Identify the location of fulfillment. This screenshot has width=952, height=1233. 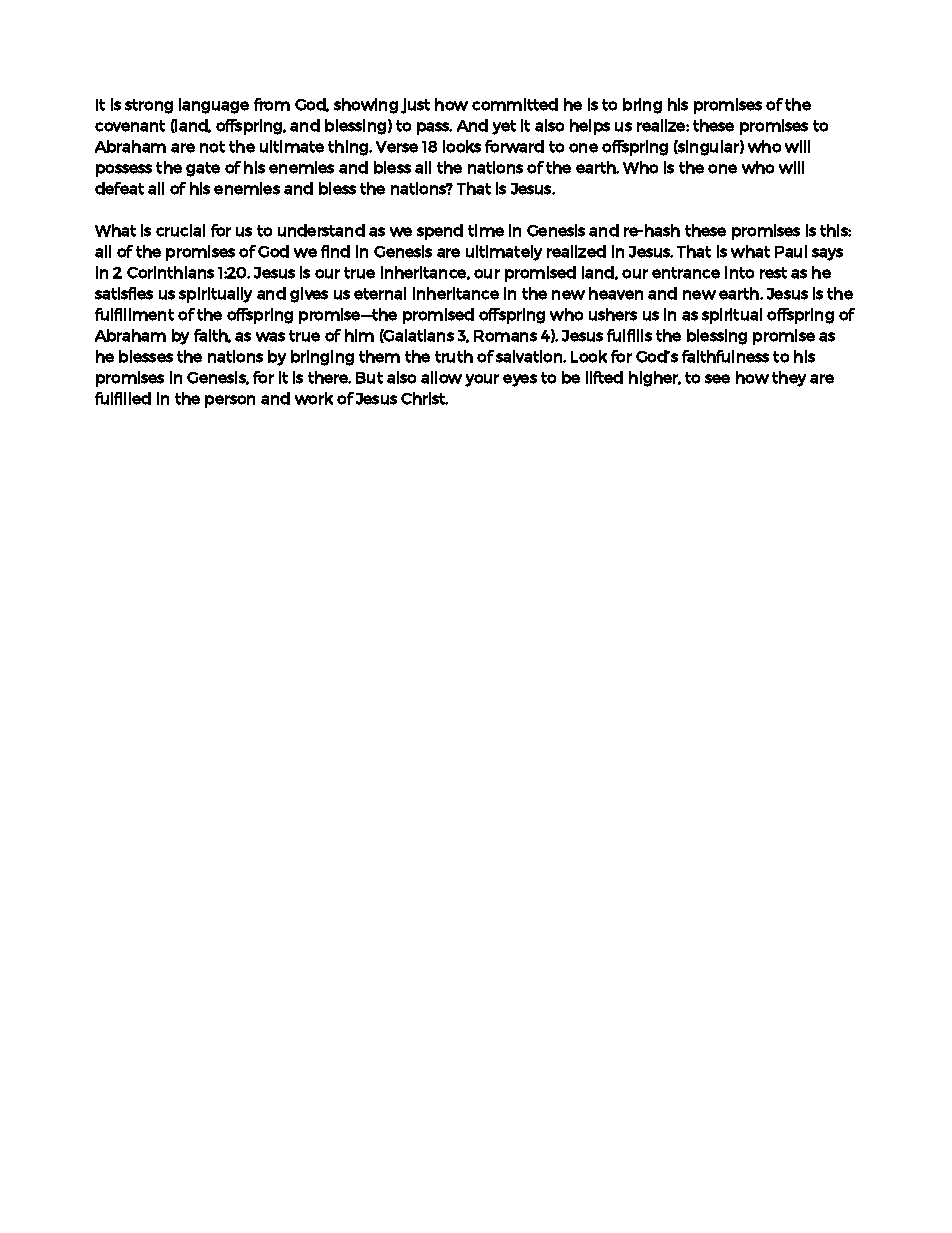
(134, 314).
